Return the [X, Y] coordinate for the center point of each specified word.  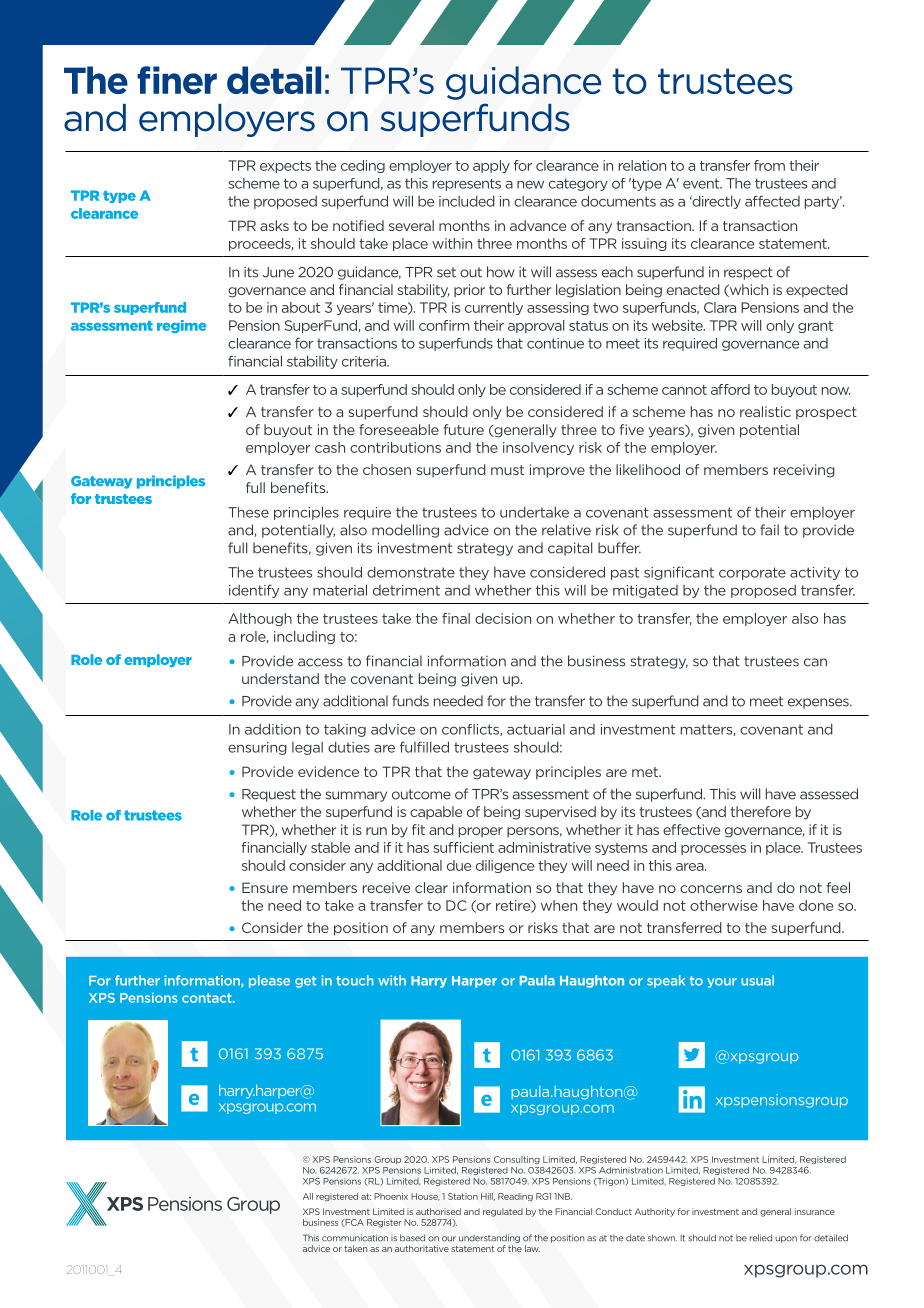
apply [491, 166]
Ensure [265, 887]
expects [285, 167]
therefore [760, 811]
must [507, 470]
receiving [804, 471]
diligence [505, 866]
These [248, 512]
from [769, 165]
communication [355, 1238]
